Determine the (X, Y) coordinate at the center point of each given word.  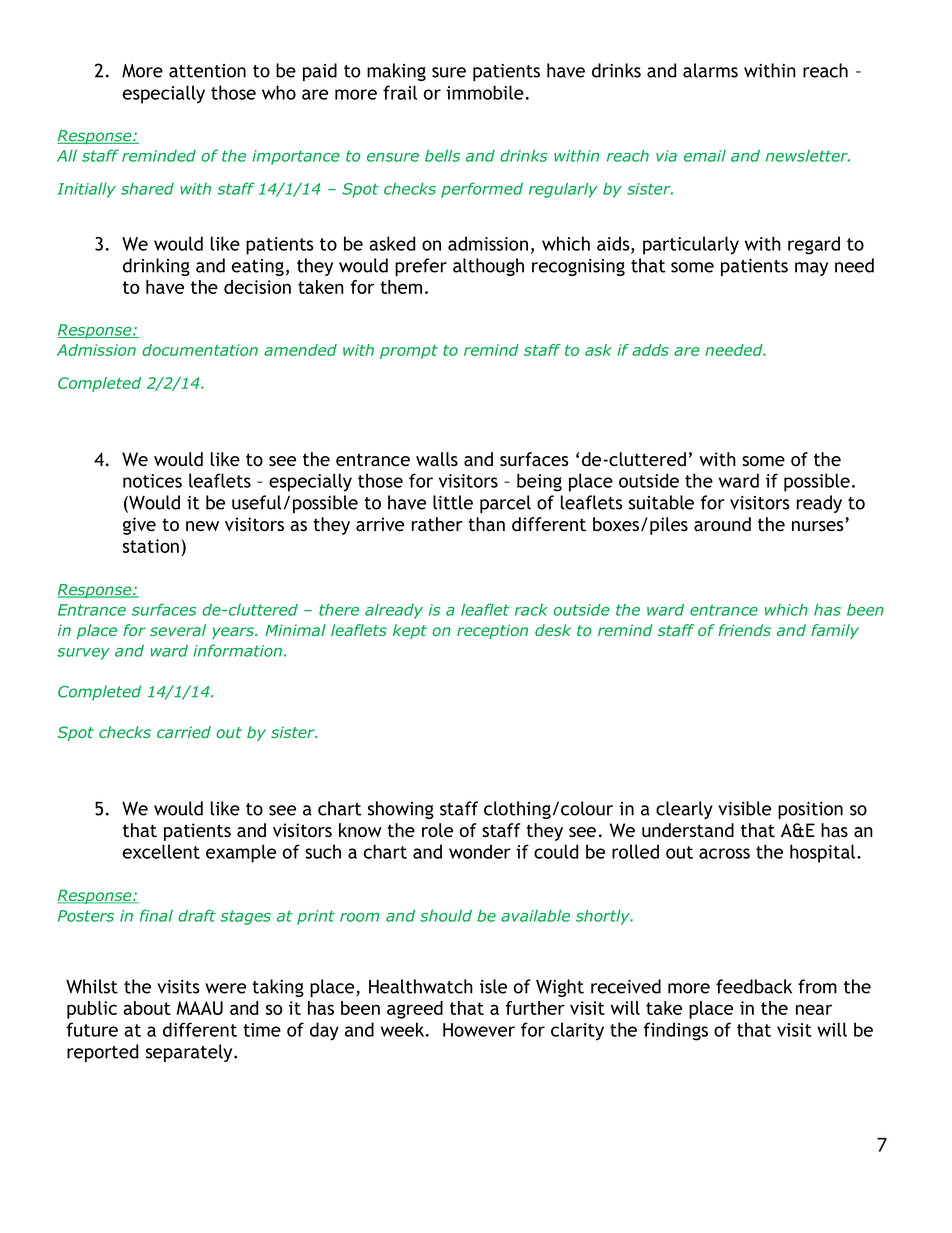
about (147, 1008)
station (151, 546)
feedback (754, 986)
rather (437, 524)
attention (207, 71)
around (722, 524)
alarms (710, 70)
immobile (485, 92)
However (479, 1030)
